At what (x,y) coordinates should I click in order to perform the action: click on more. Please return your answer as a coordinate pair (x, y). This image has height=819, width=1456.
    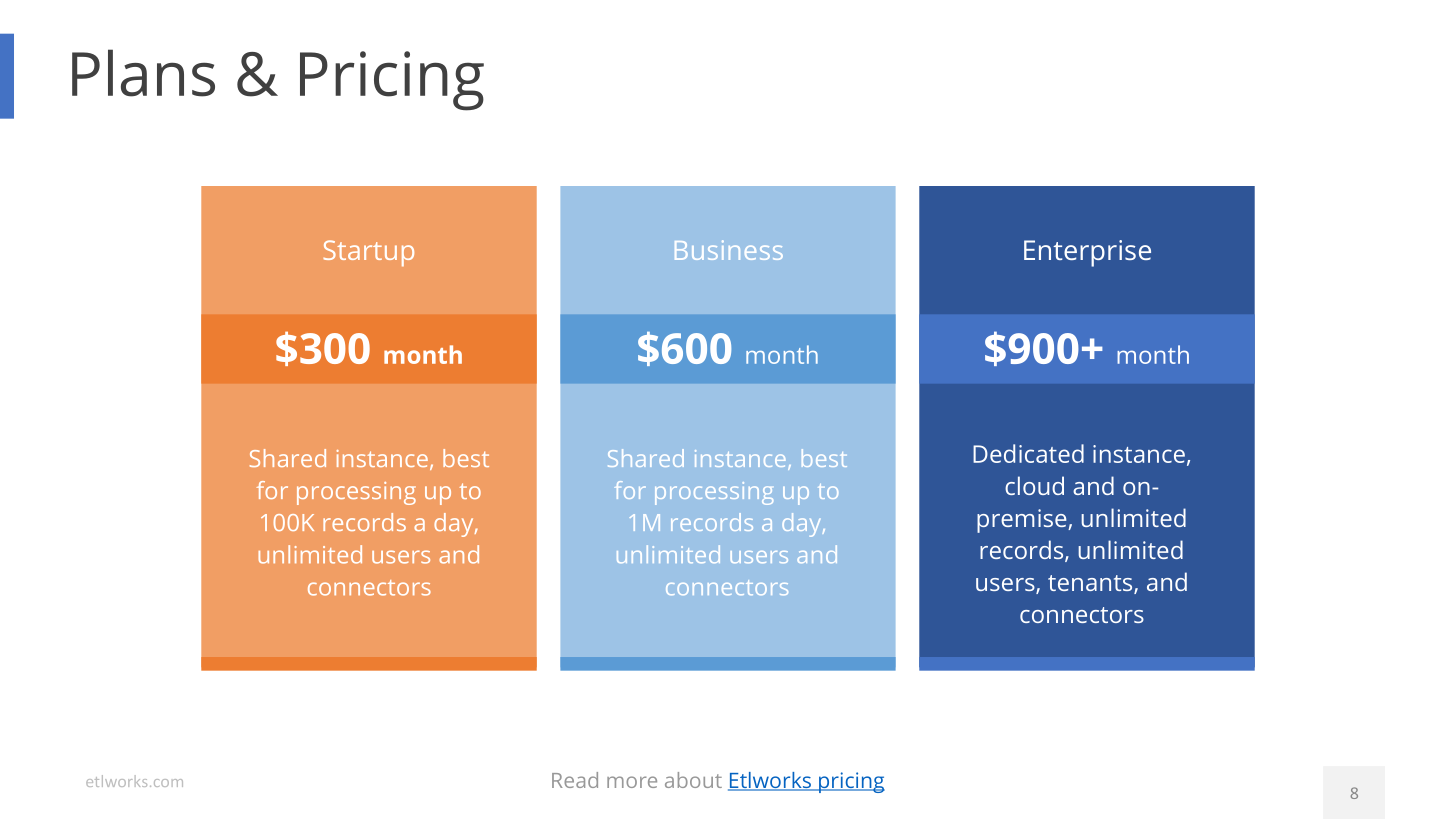
    Looking at the image, I should click on (632, 782).
